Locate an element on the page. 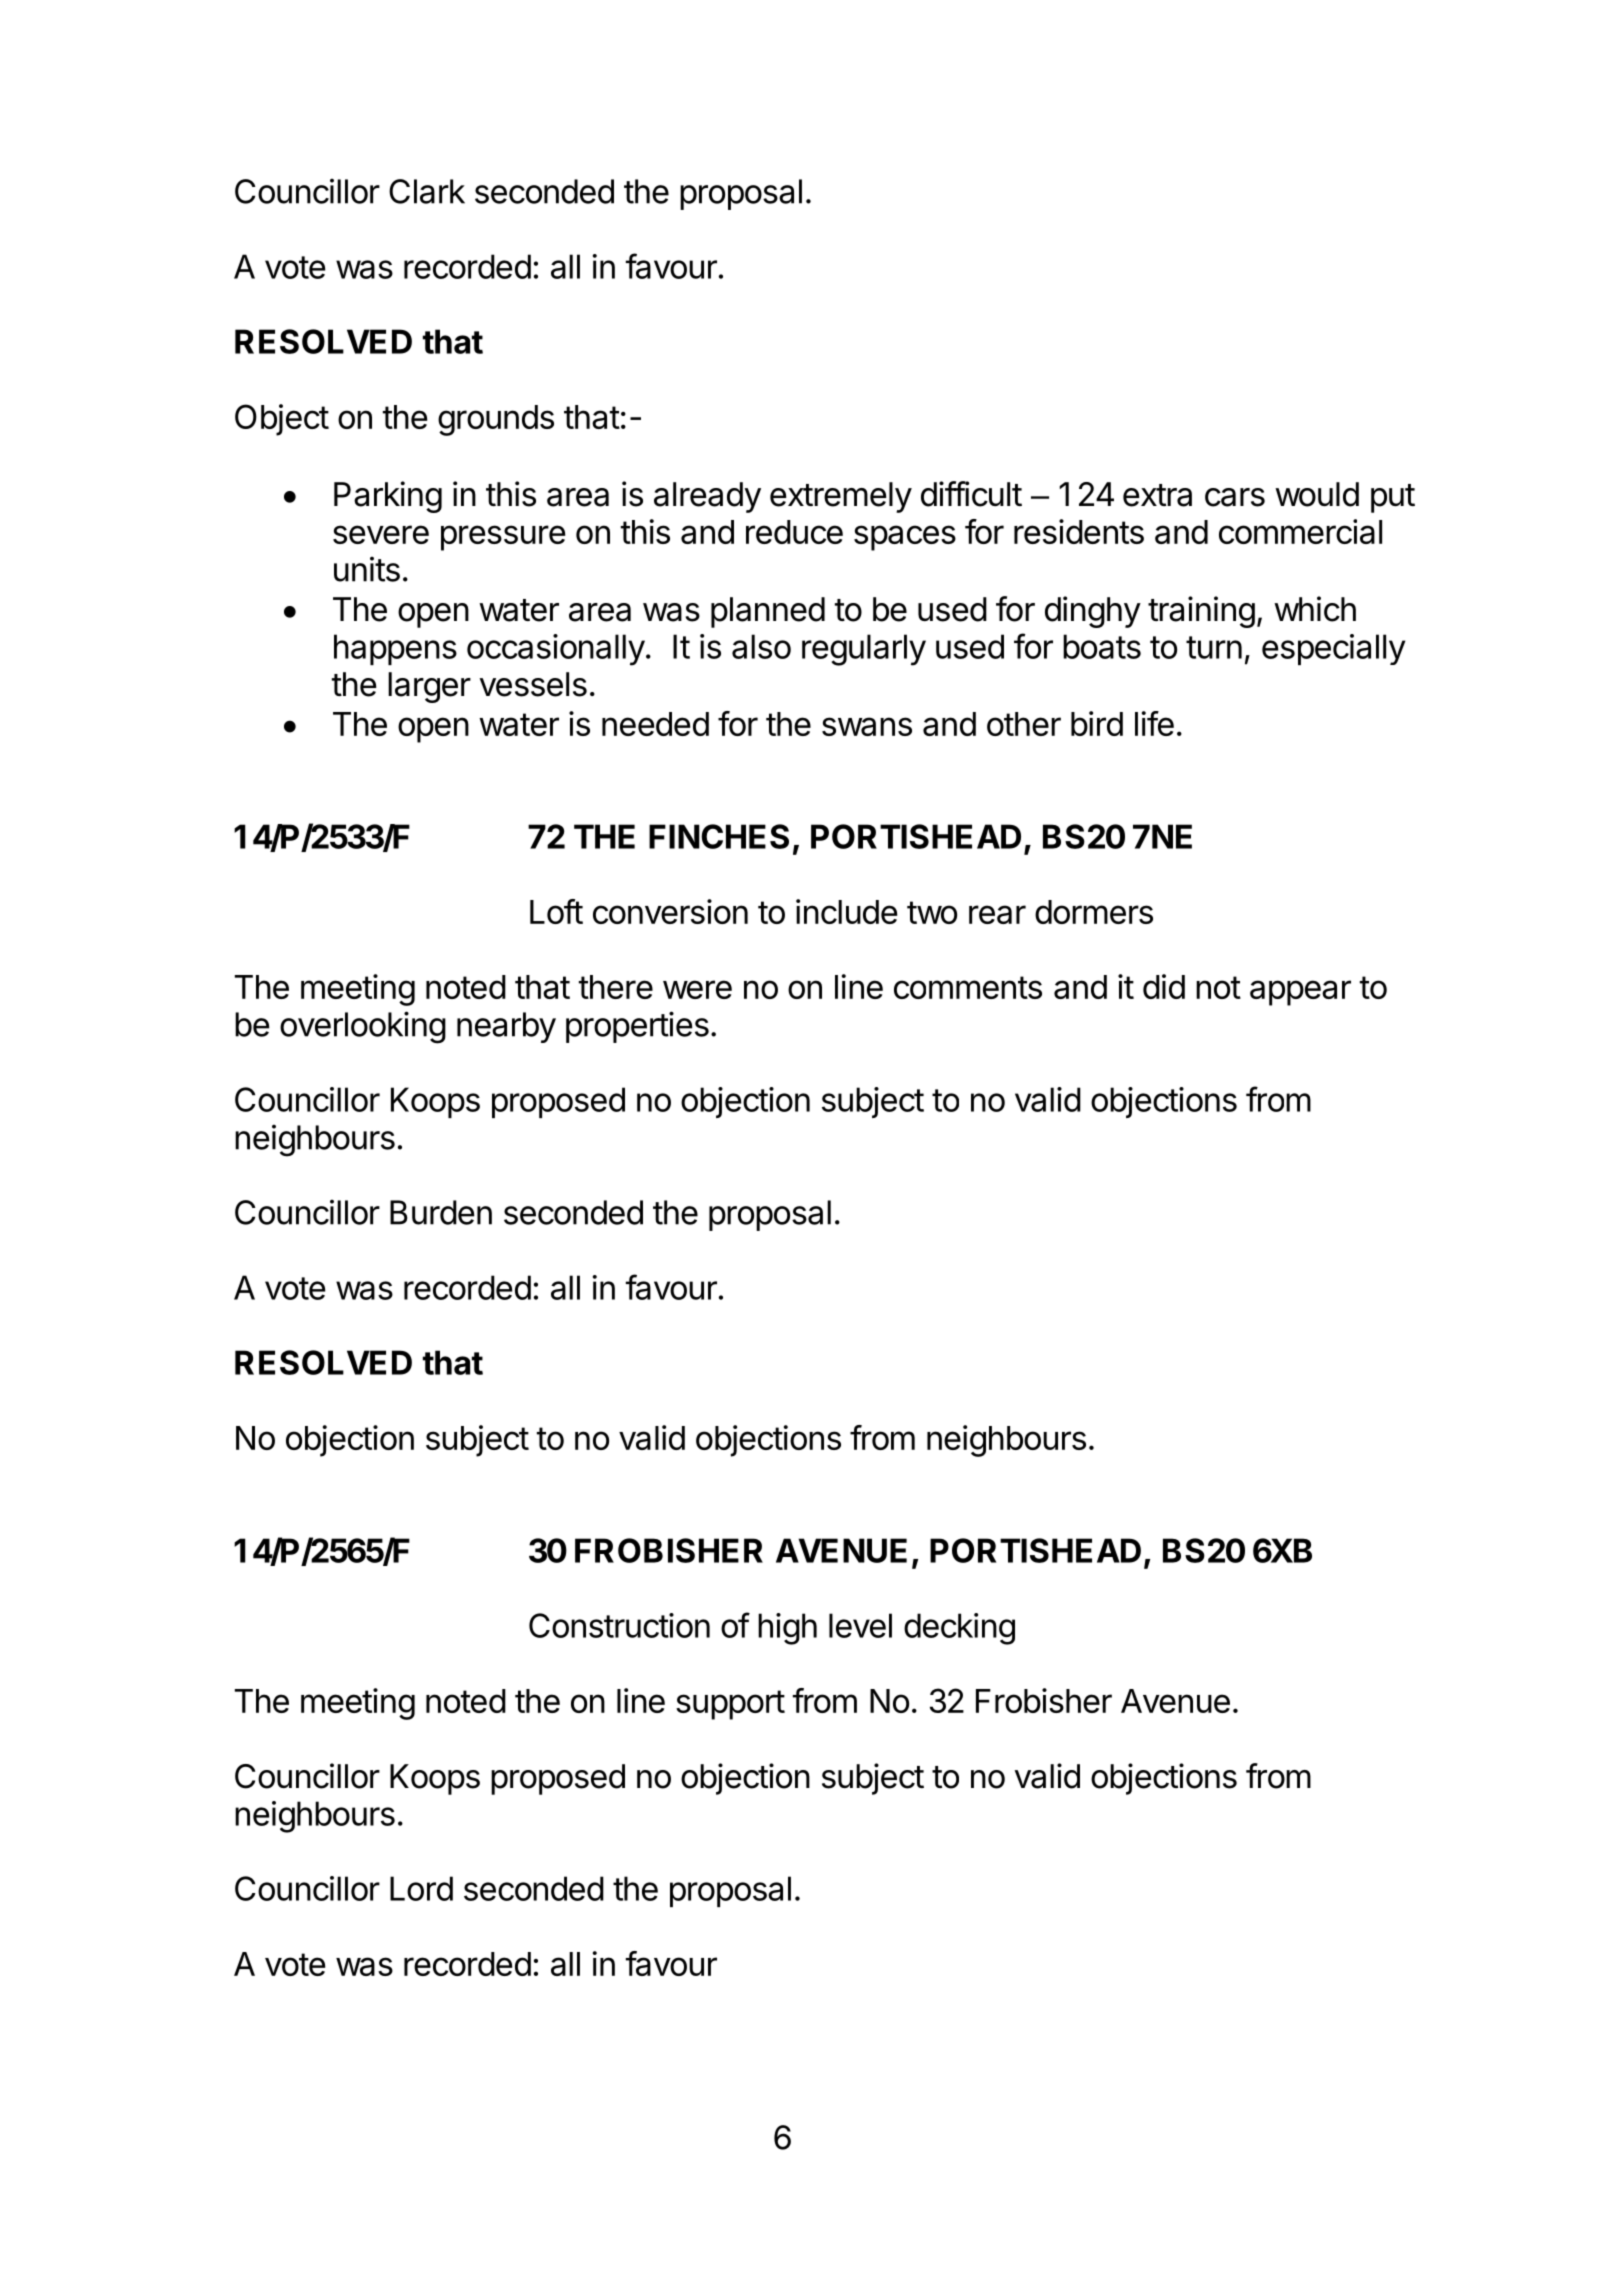 This image has height=2292, width=1621. decking is located at coordinates (959, 1629).
